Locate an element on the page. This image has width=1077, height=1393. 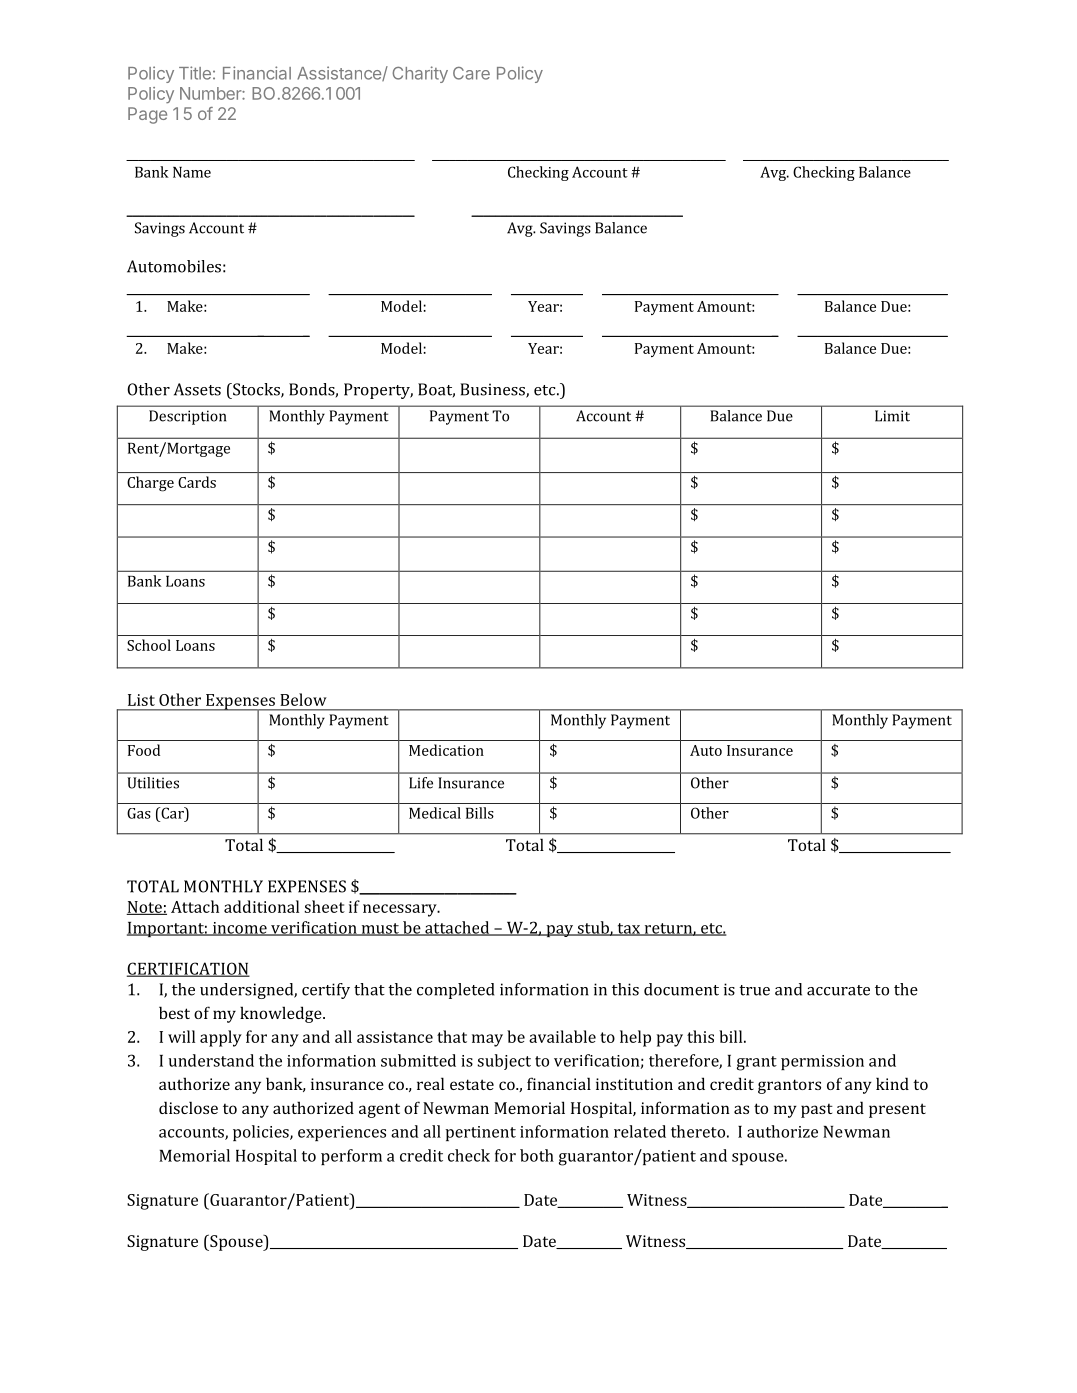
Title is located at coordinates (195, 73).
